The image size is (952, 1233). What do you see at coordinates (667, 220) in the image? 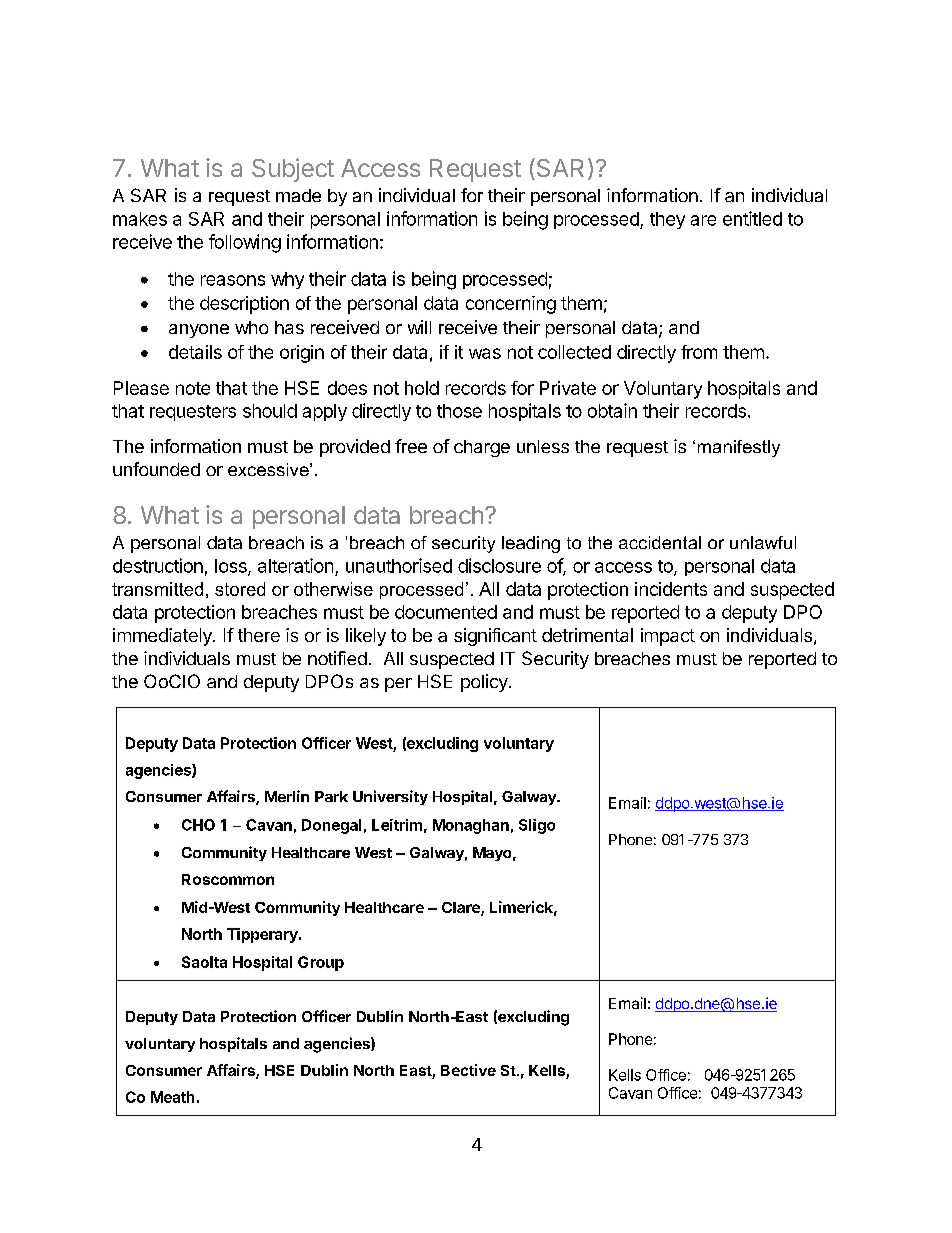
I see `they` at bounding box center [667, 220].
